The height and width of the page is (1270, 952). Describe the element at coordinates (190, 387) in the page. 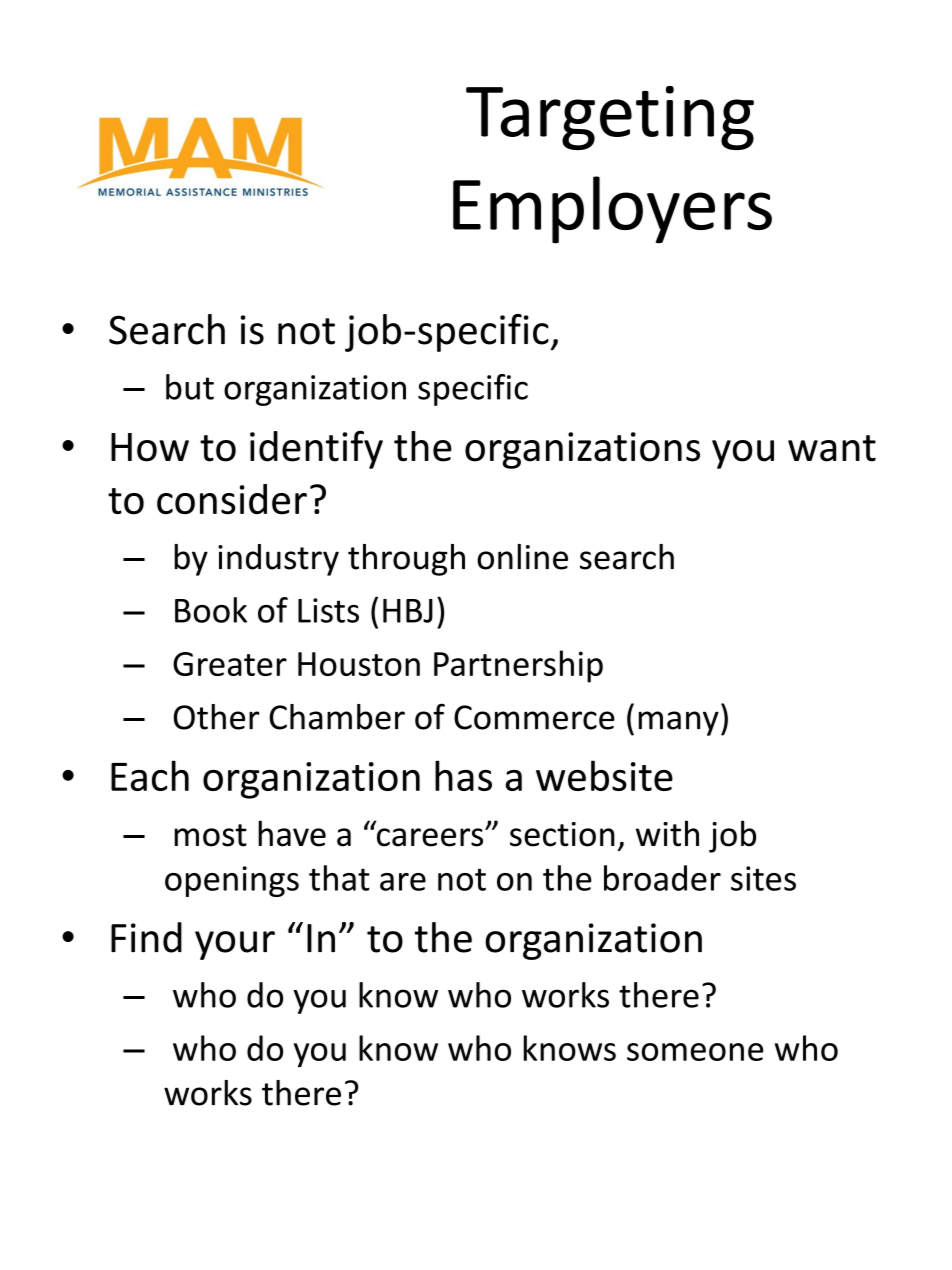

I see `but` at that location.
